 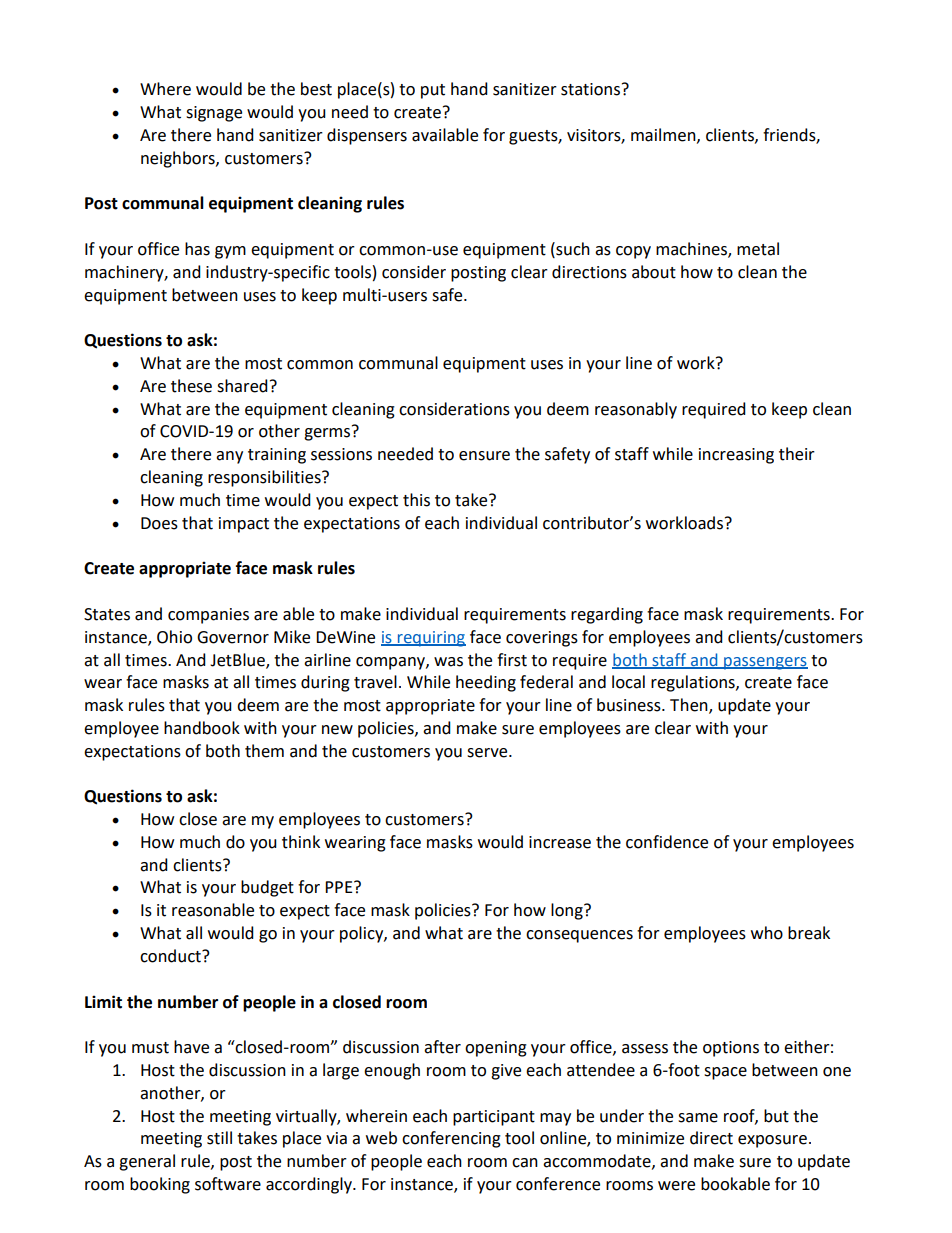 What do you see at coordinates (214, 114) in the image?
I see `signage` at bounding box center [214, 114].
